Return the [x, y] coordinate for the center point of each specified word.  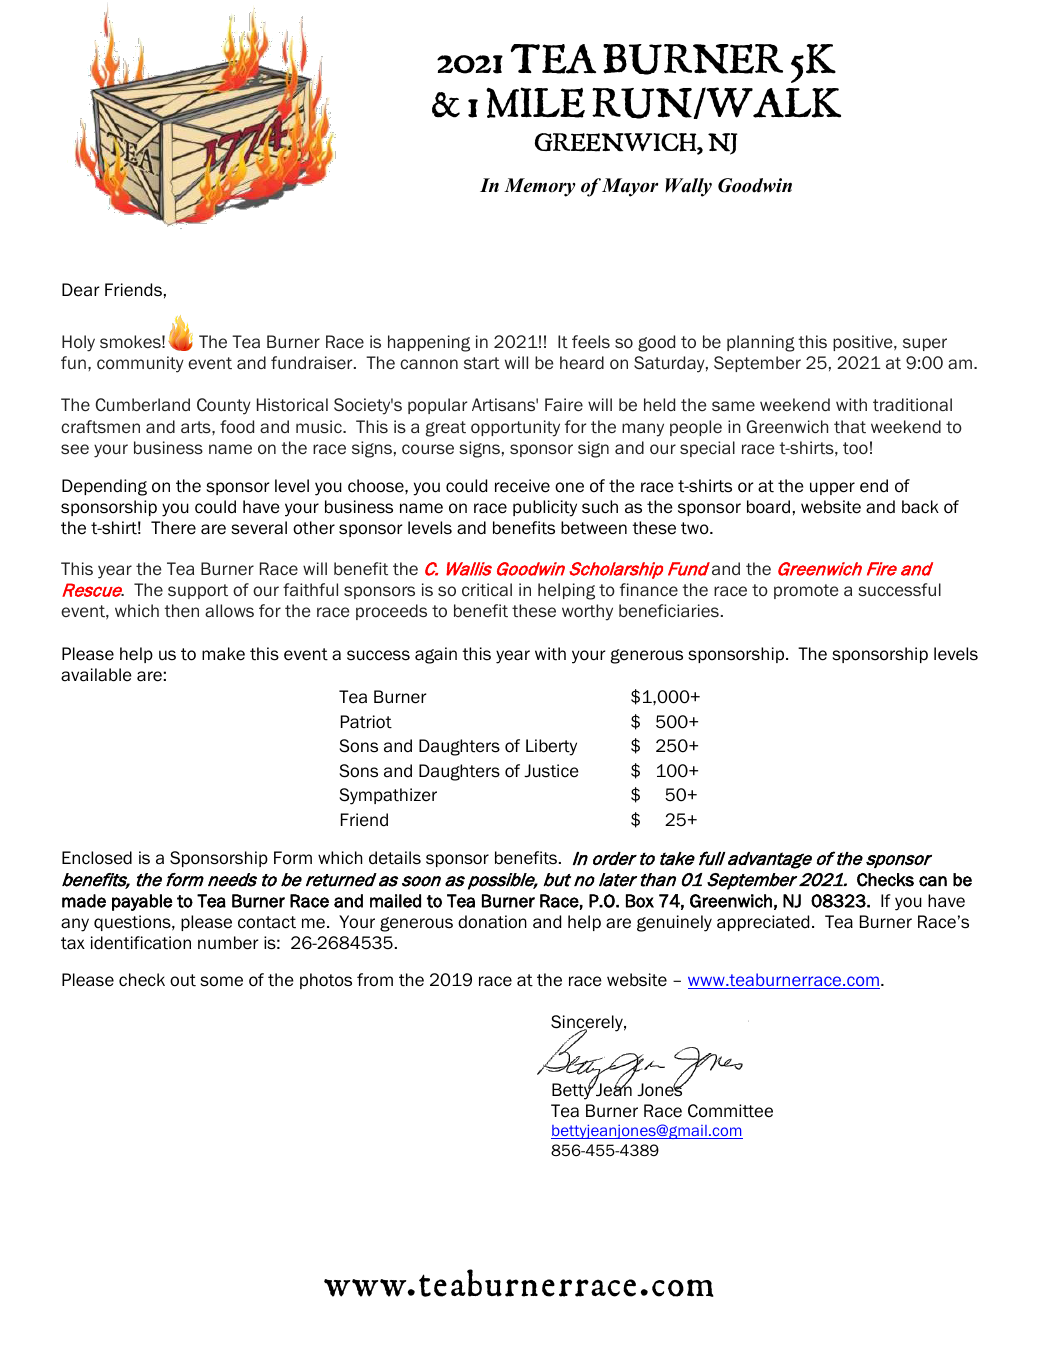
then [181, 611]
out [183, 980]
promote [806, 591]
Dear [81, 290]
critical [487, 590]
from [375, 980]
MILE [535, 102]
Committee [730, 1111]
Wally [688, 187]
